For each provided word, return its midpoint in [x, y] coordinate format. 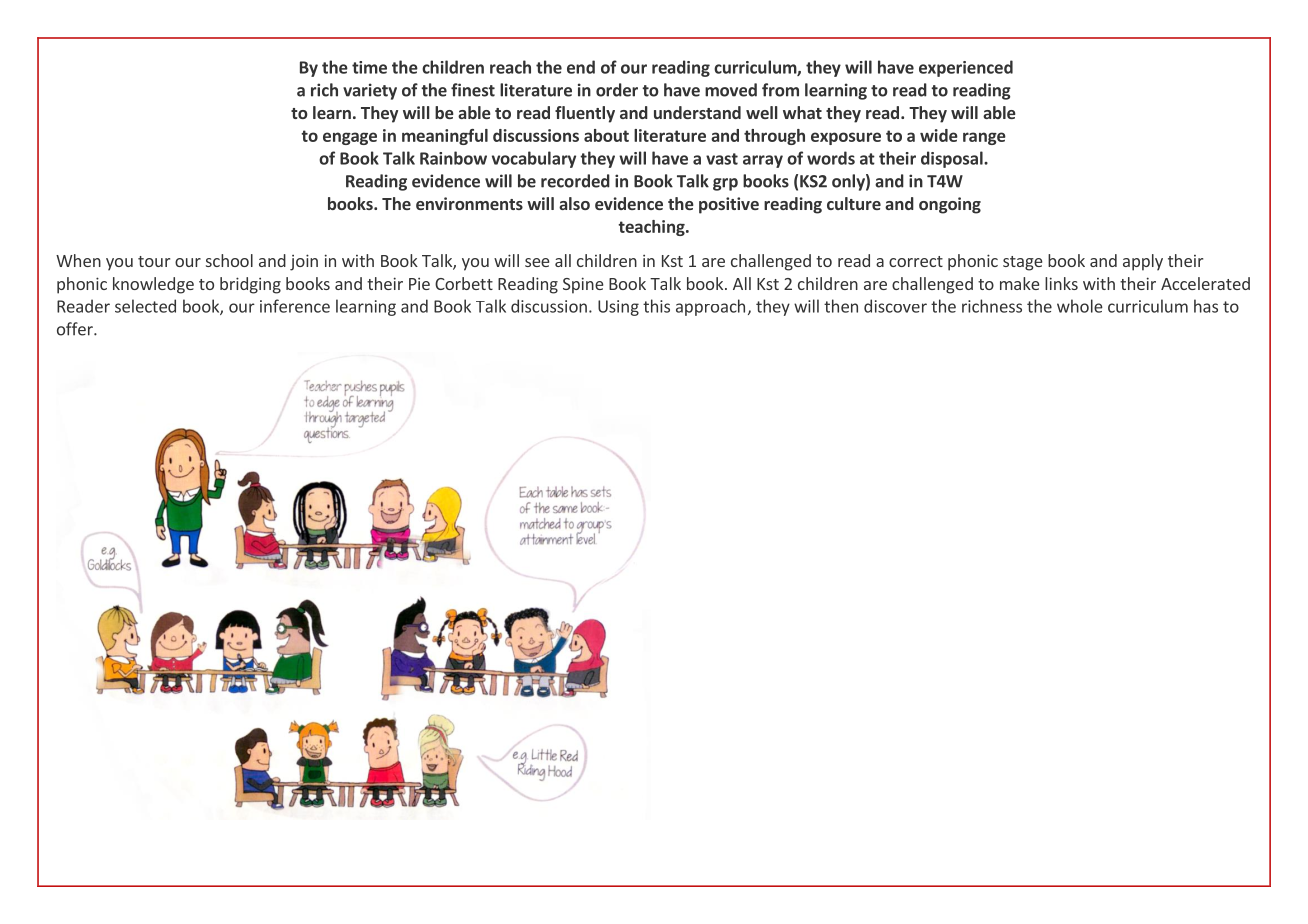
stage [1022, 263]
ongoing [950, 205]
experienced [966, 68]
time [369, 67]
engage [350, 138]
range [984, 138]
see [537, 262]
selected [145, 306]
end [581, 67]
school [229, 260]
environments [469, 203]
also [574, 203]
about [606, 135]
